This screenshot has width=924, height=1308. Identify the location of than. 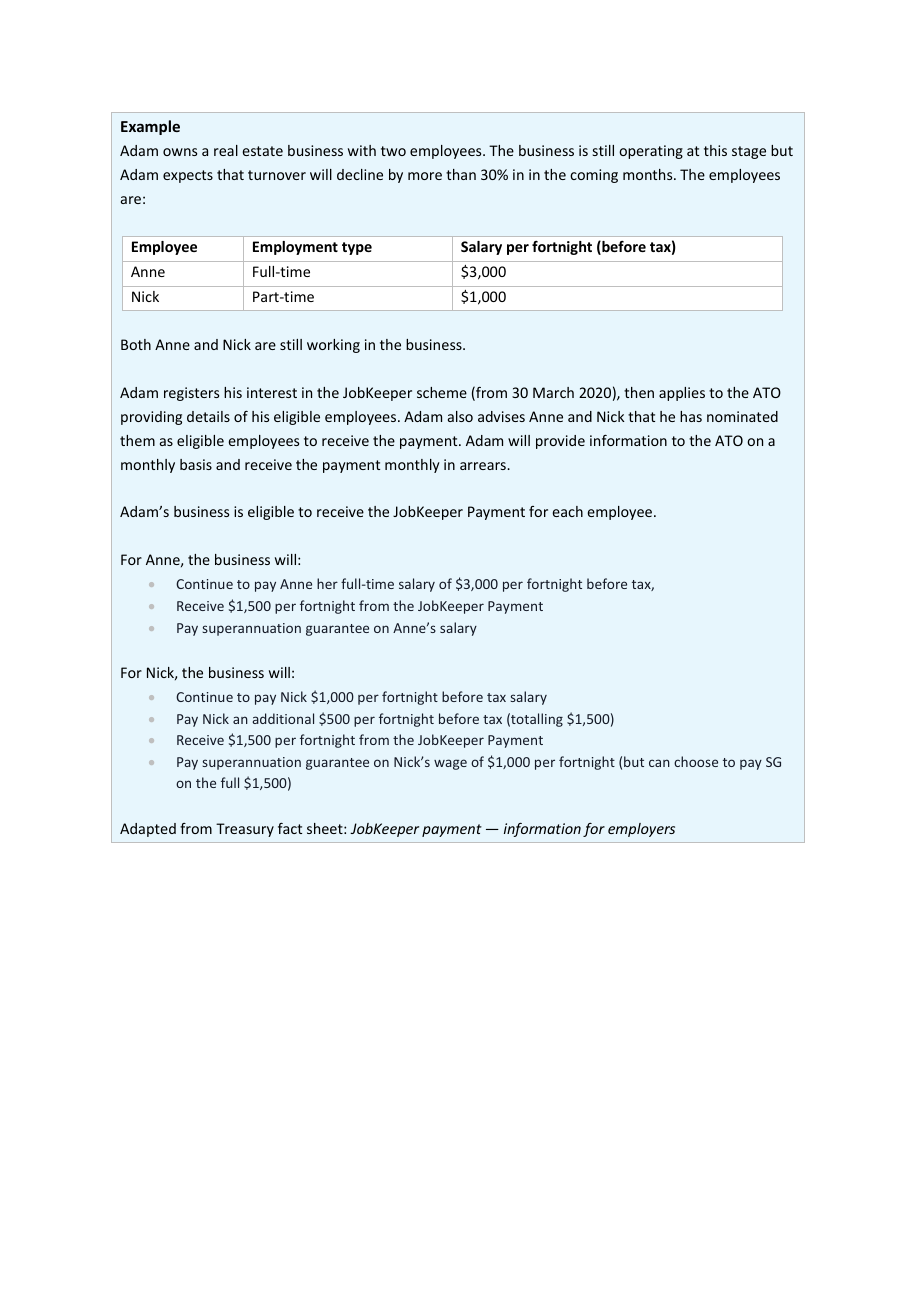
(461, 174).
